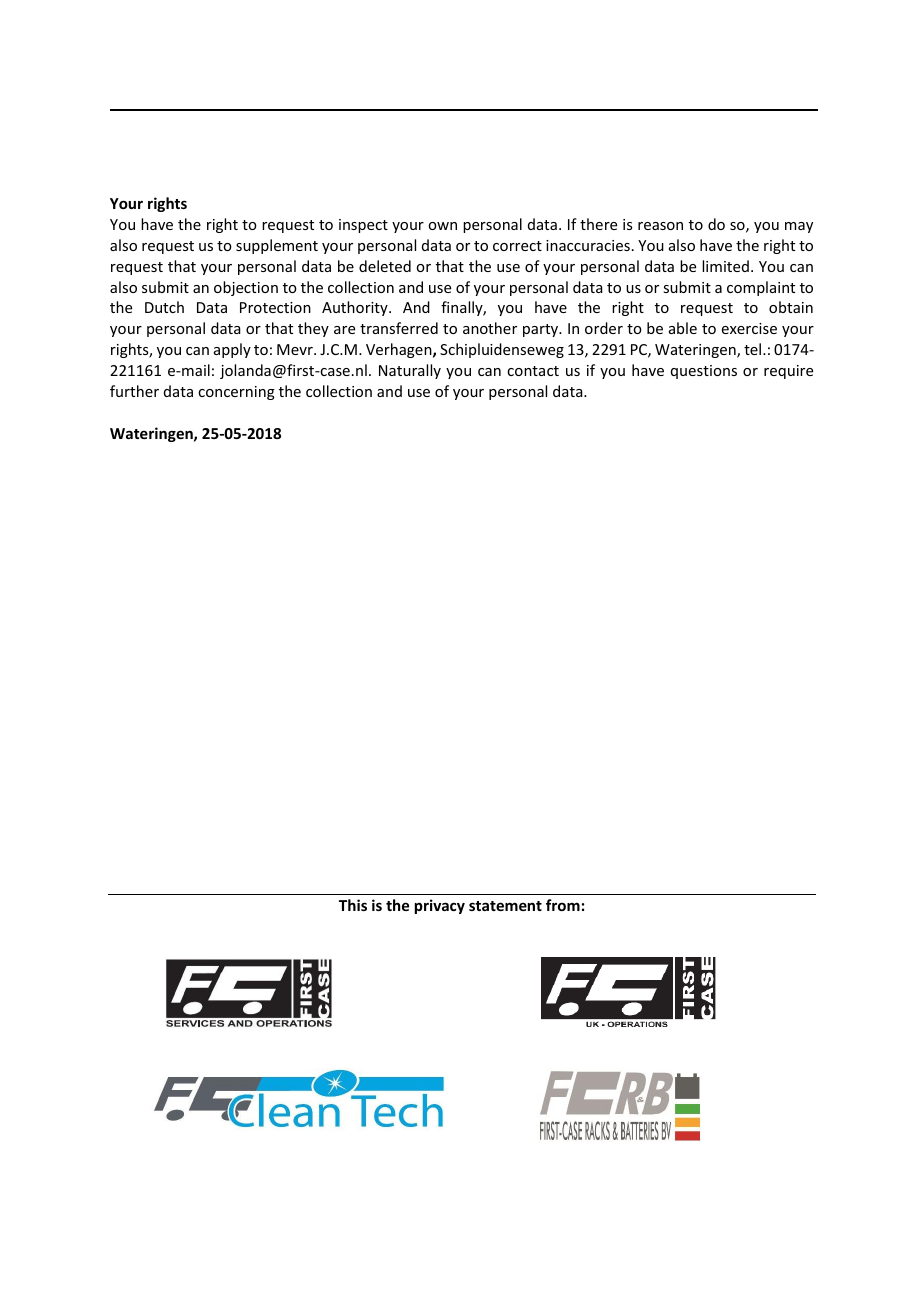 The height and width of the page is (1308, 924). Describe the element at coordinates (442, 226) in the page. I see `own` at that location.
